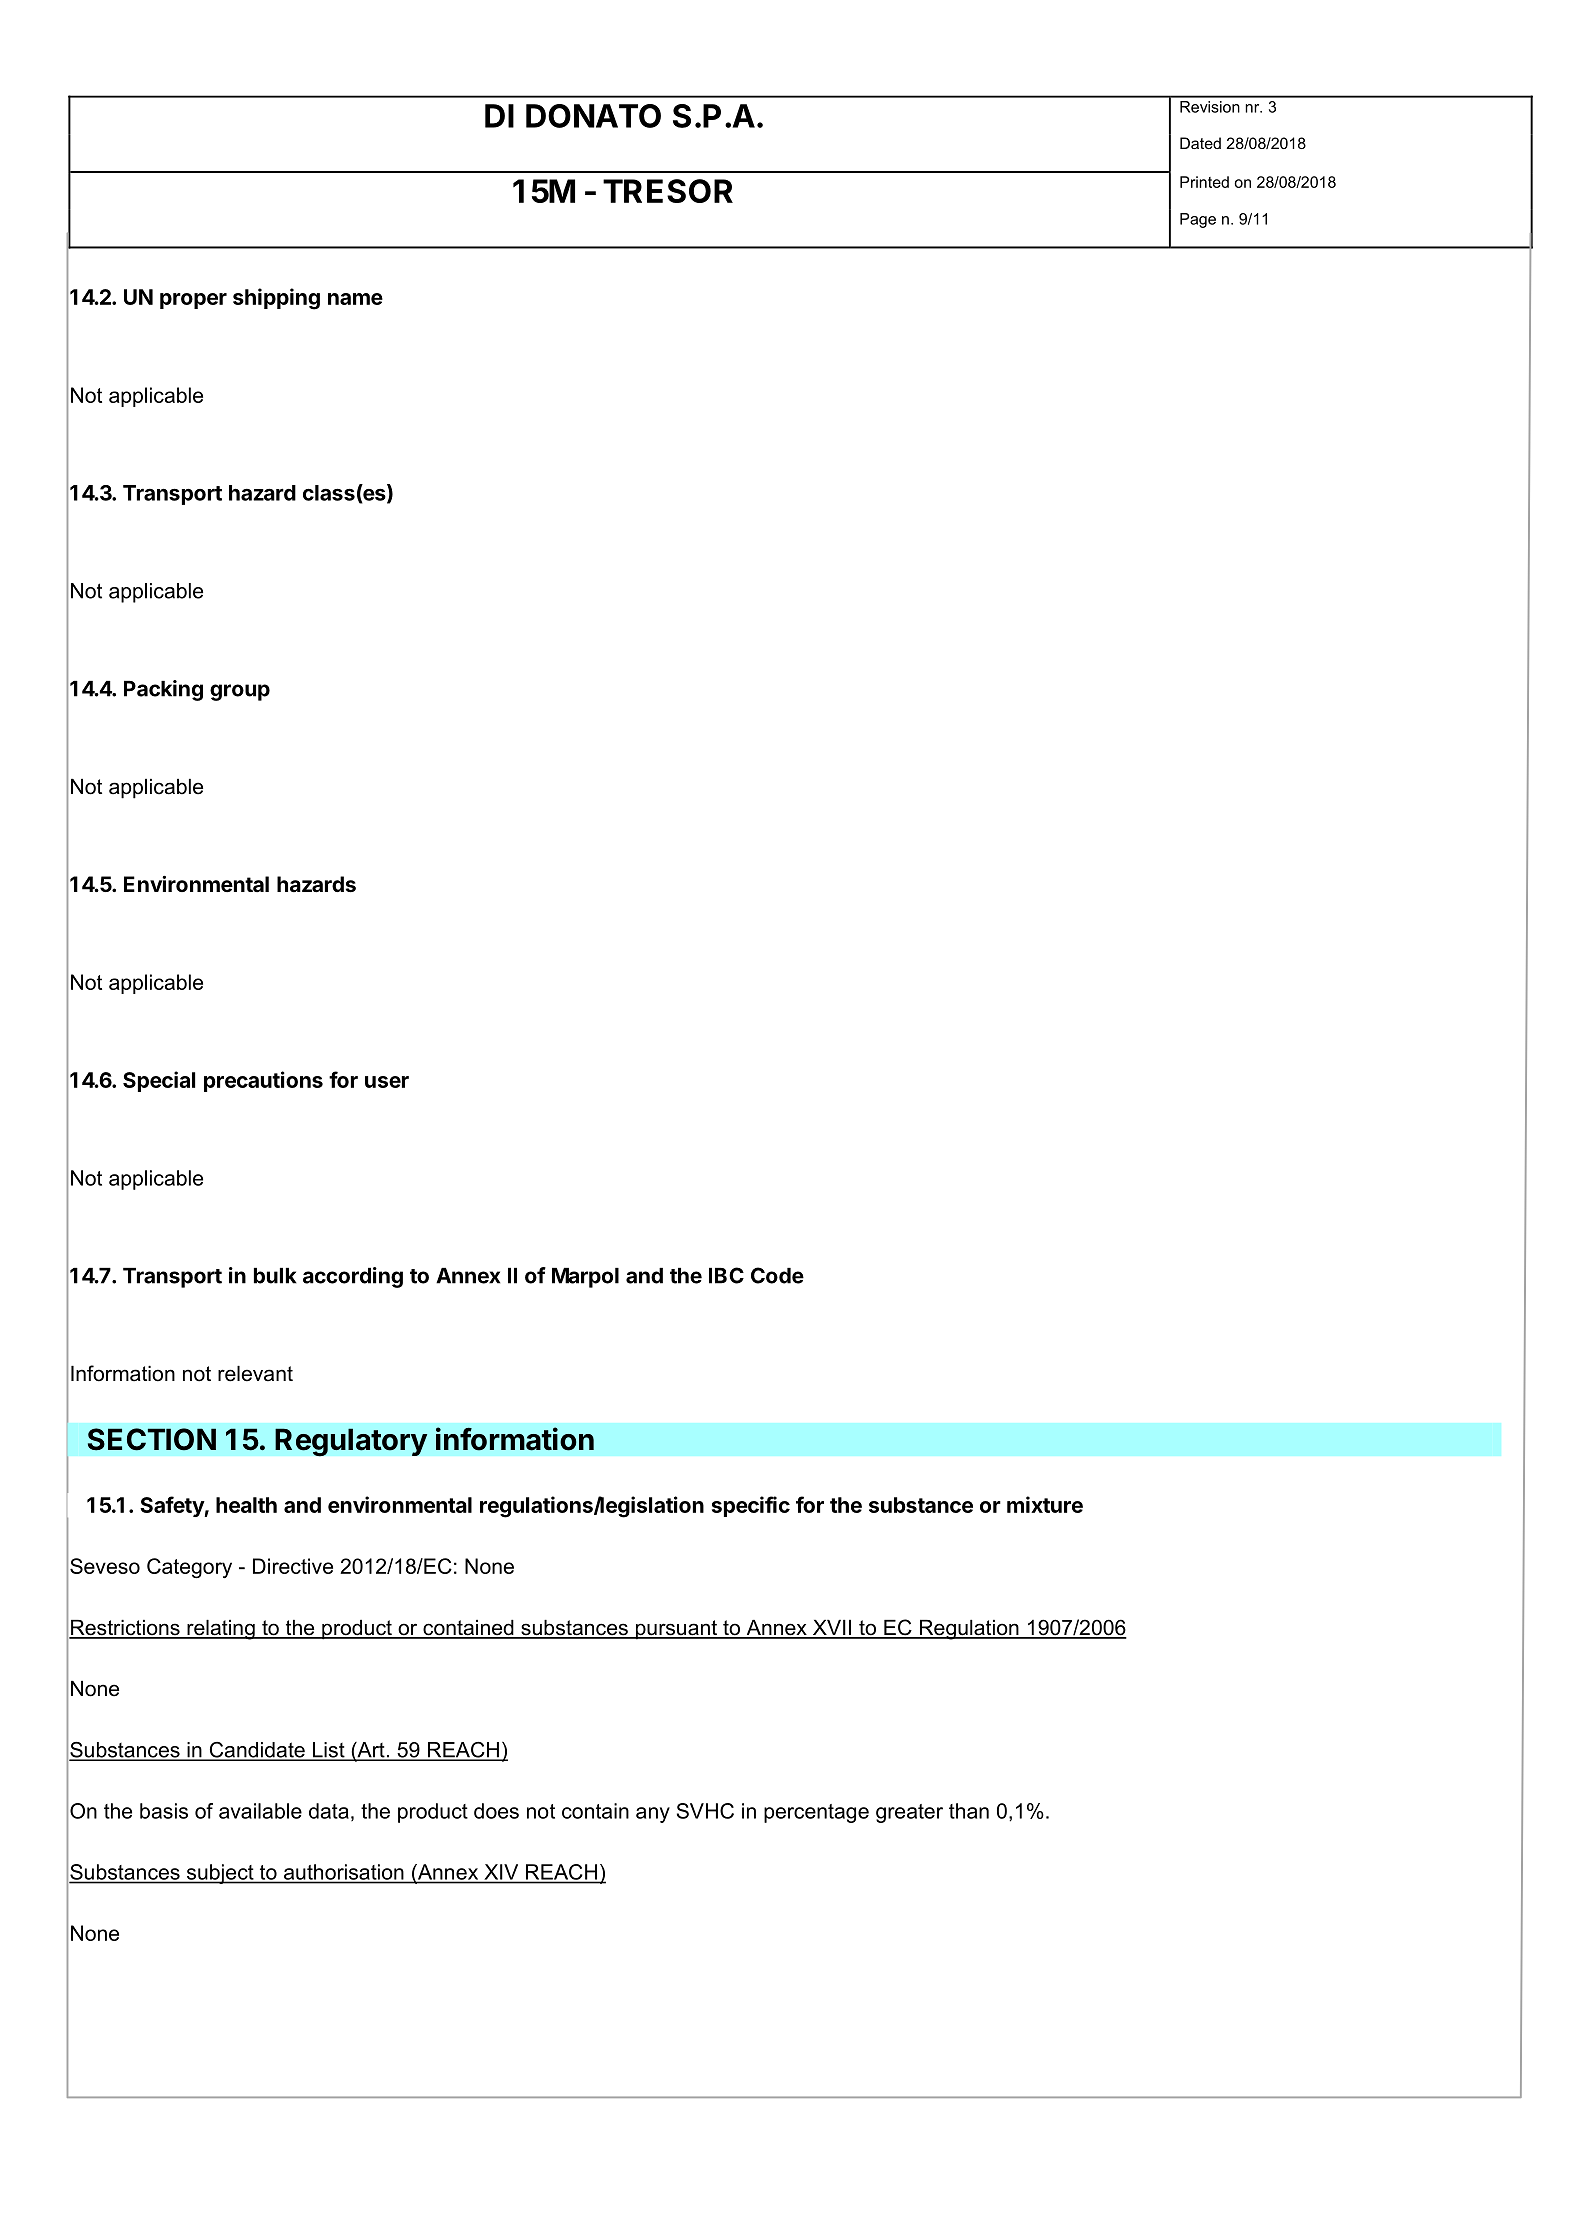 Image resolution: width=1582 pixels, height=2239 pixels. Describe the element at coordinates (276, 299) in the screenshot. I see `shipping` at that location.
